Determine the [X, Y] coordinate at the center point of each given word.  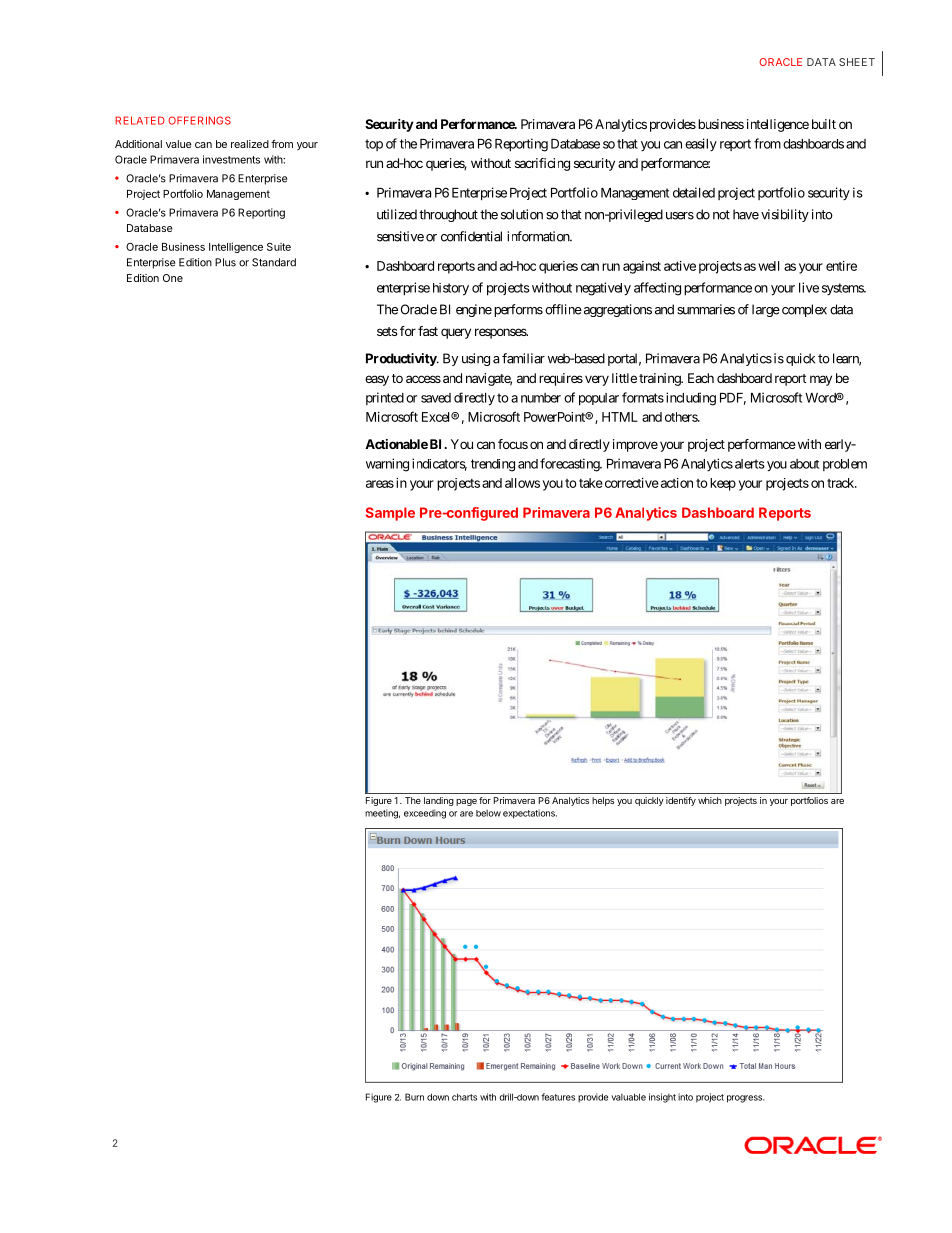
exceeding [425, 814]
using [476, 359]
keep [723, 484]
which [710, 800]
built [824, 124]
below [488, 813]
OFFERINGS [199, 120]
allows [522, 483]
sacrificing [542, 164]
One [173, 278]
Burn [414, 1097]
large [766, 310]
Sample [390, 514]
